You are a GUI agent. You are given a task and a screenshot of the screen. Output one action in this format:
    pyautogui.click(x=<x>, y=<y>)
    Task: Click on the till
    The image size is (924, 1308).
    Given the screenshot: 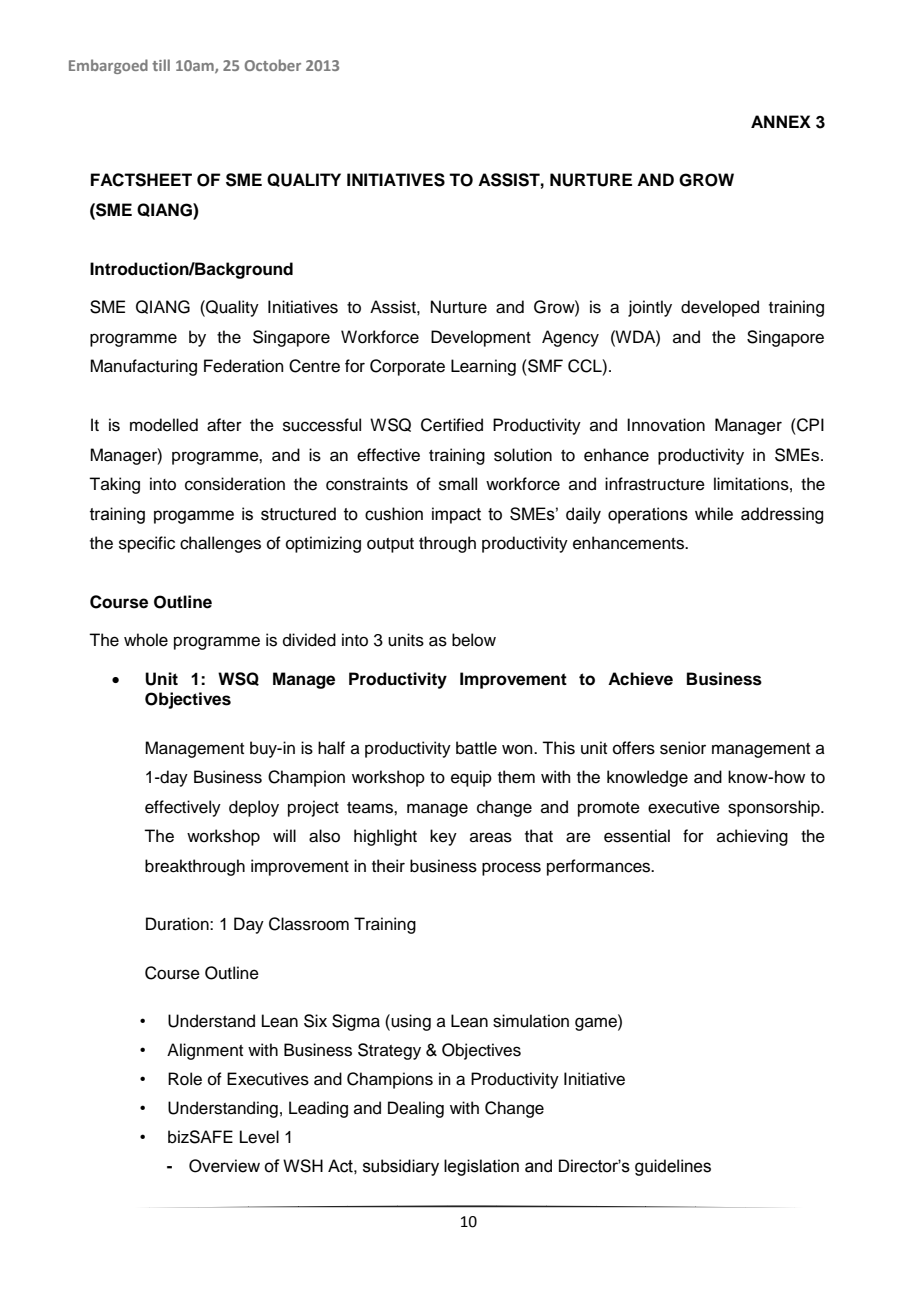 What is the action you would take?
    pyautogui.click(x=161, y=65)
